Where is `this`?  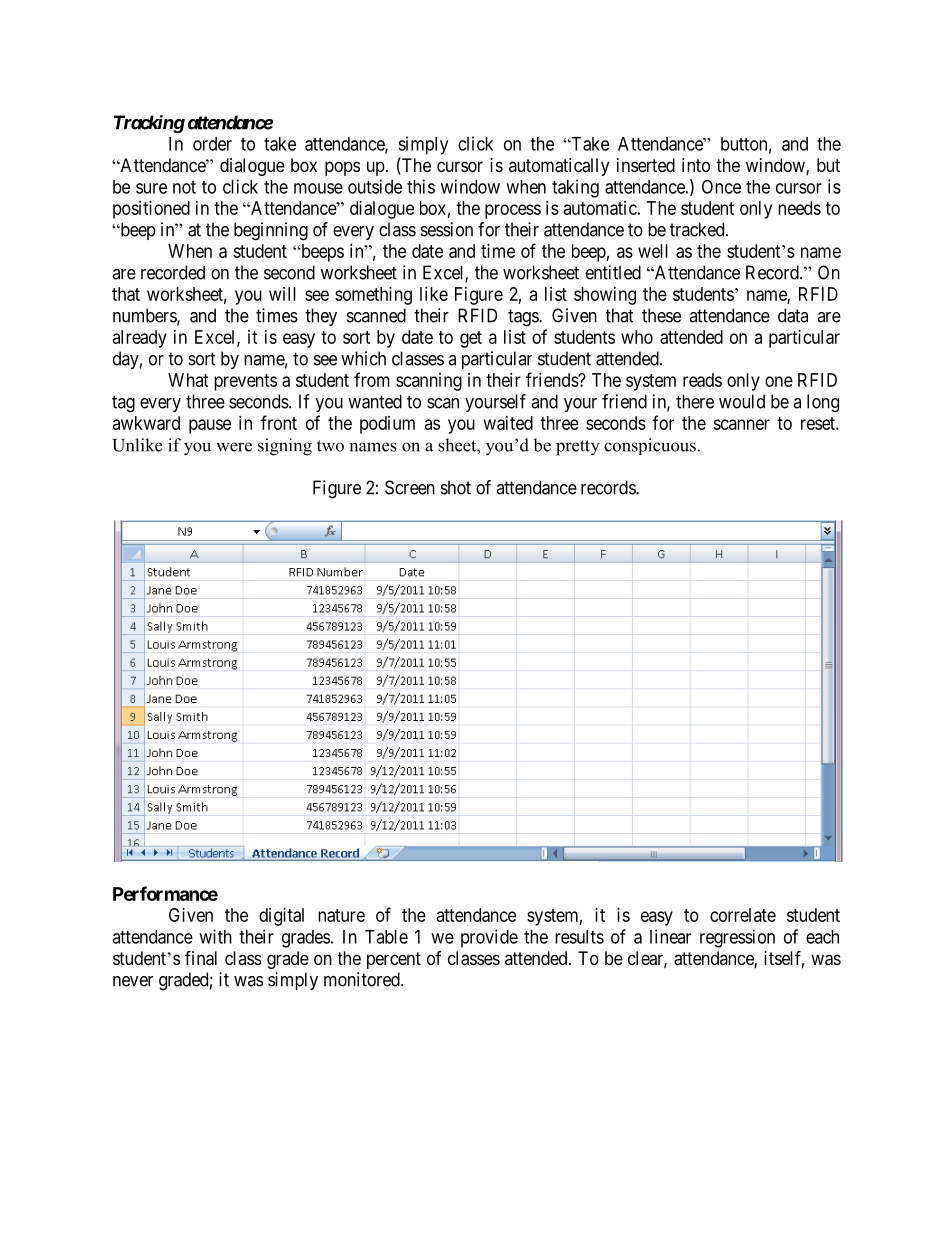
this is located at coordinates (421, 186).
